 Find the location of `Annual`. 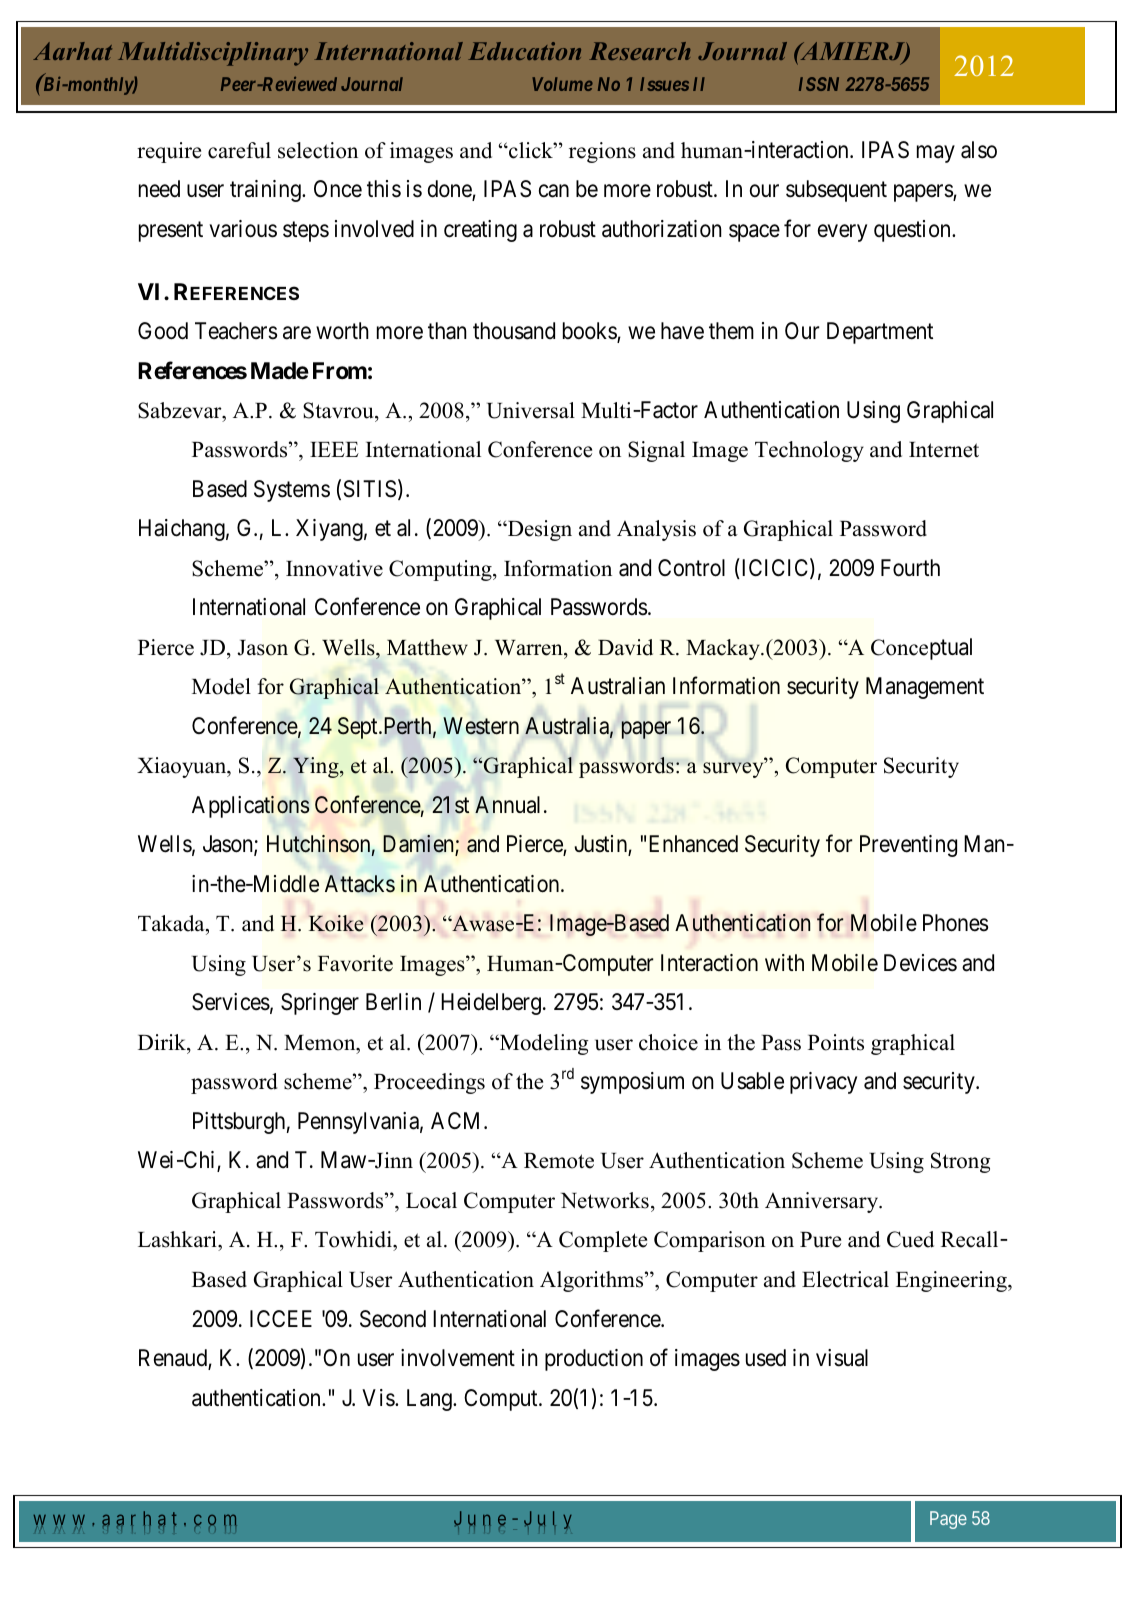

Annual is located at coordinates (507, 805).
